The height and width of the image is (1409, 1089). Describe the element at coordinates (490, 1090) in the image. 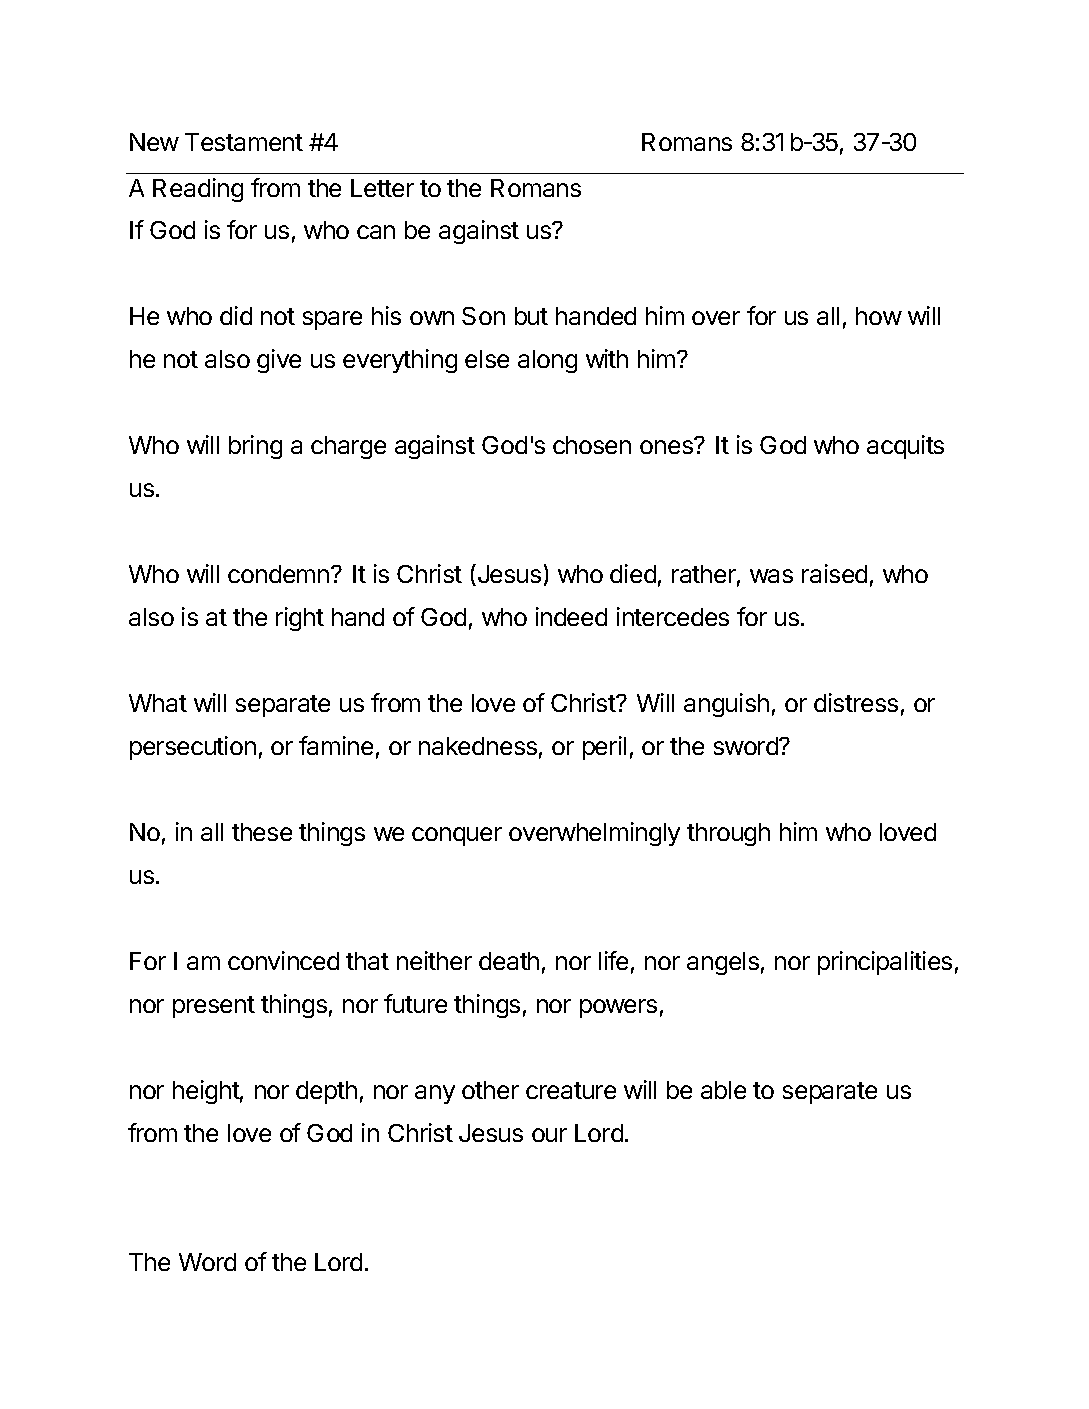

I see `other` at that location.
